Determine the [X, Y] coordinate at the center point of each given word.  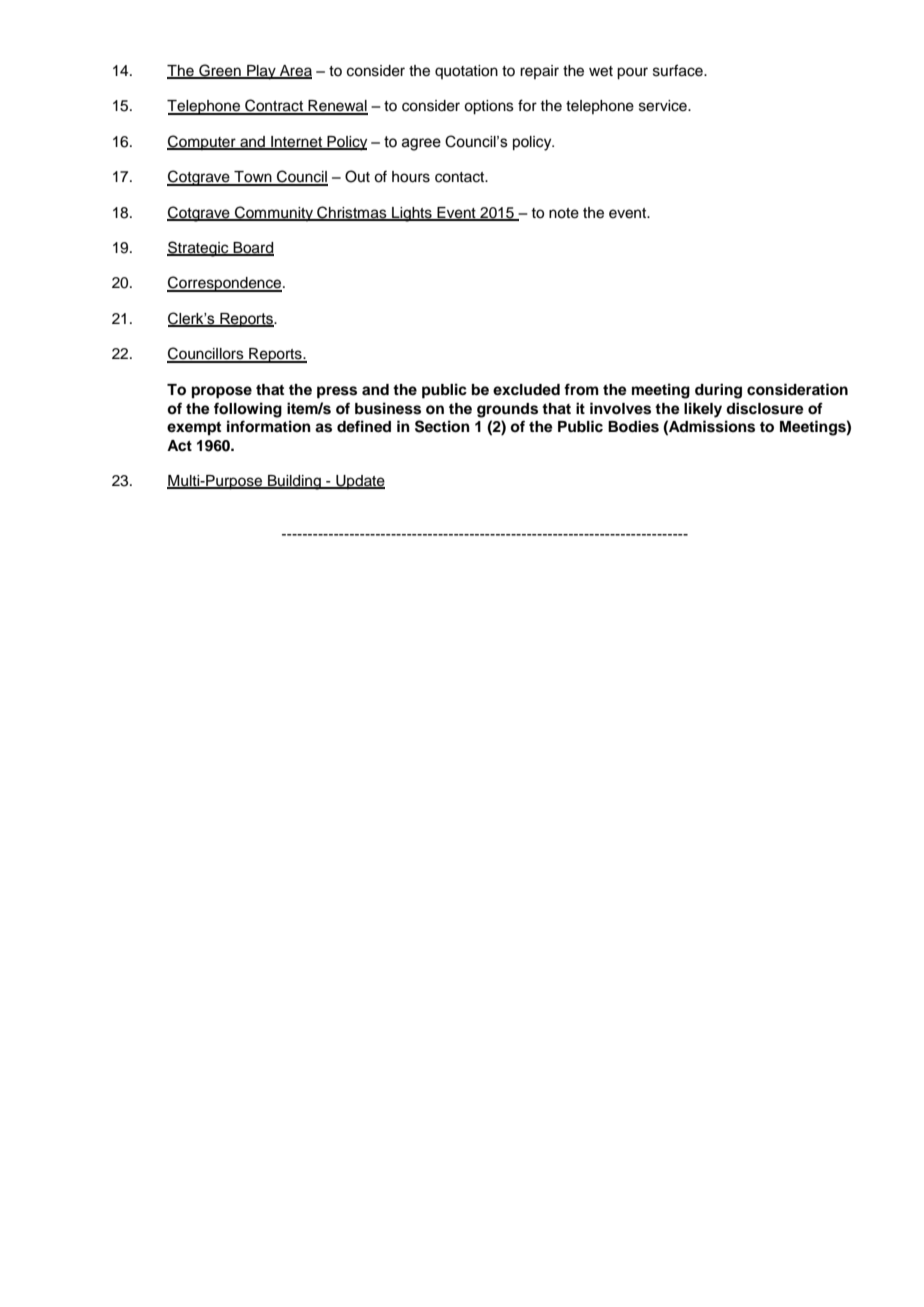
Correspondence [225, 284]
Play [261, 72]
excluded [526, 389]
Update [359, 482]
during [718, 391]
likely [703, 410]
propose [222, 392]
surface [679, 70]
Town [253, 178]
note [564, 213]
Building [294, 482]
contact [461, 177]
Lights [412, 214]
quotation [466, 72]
